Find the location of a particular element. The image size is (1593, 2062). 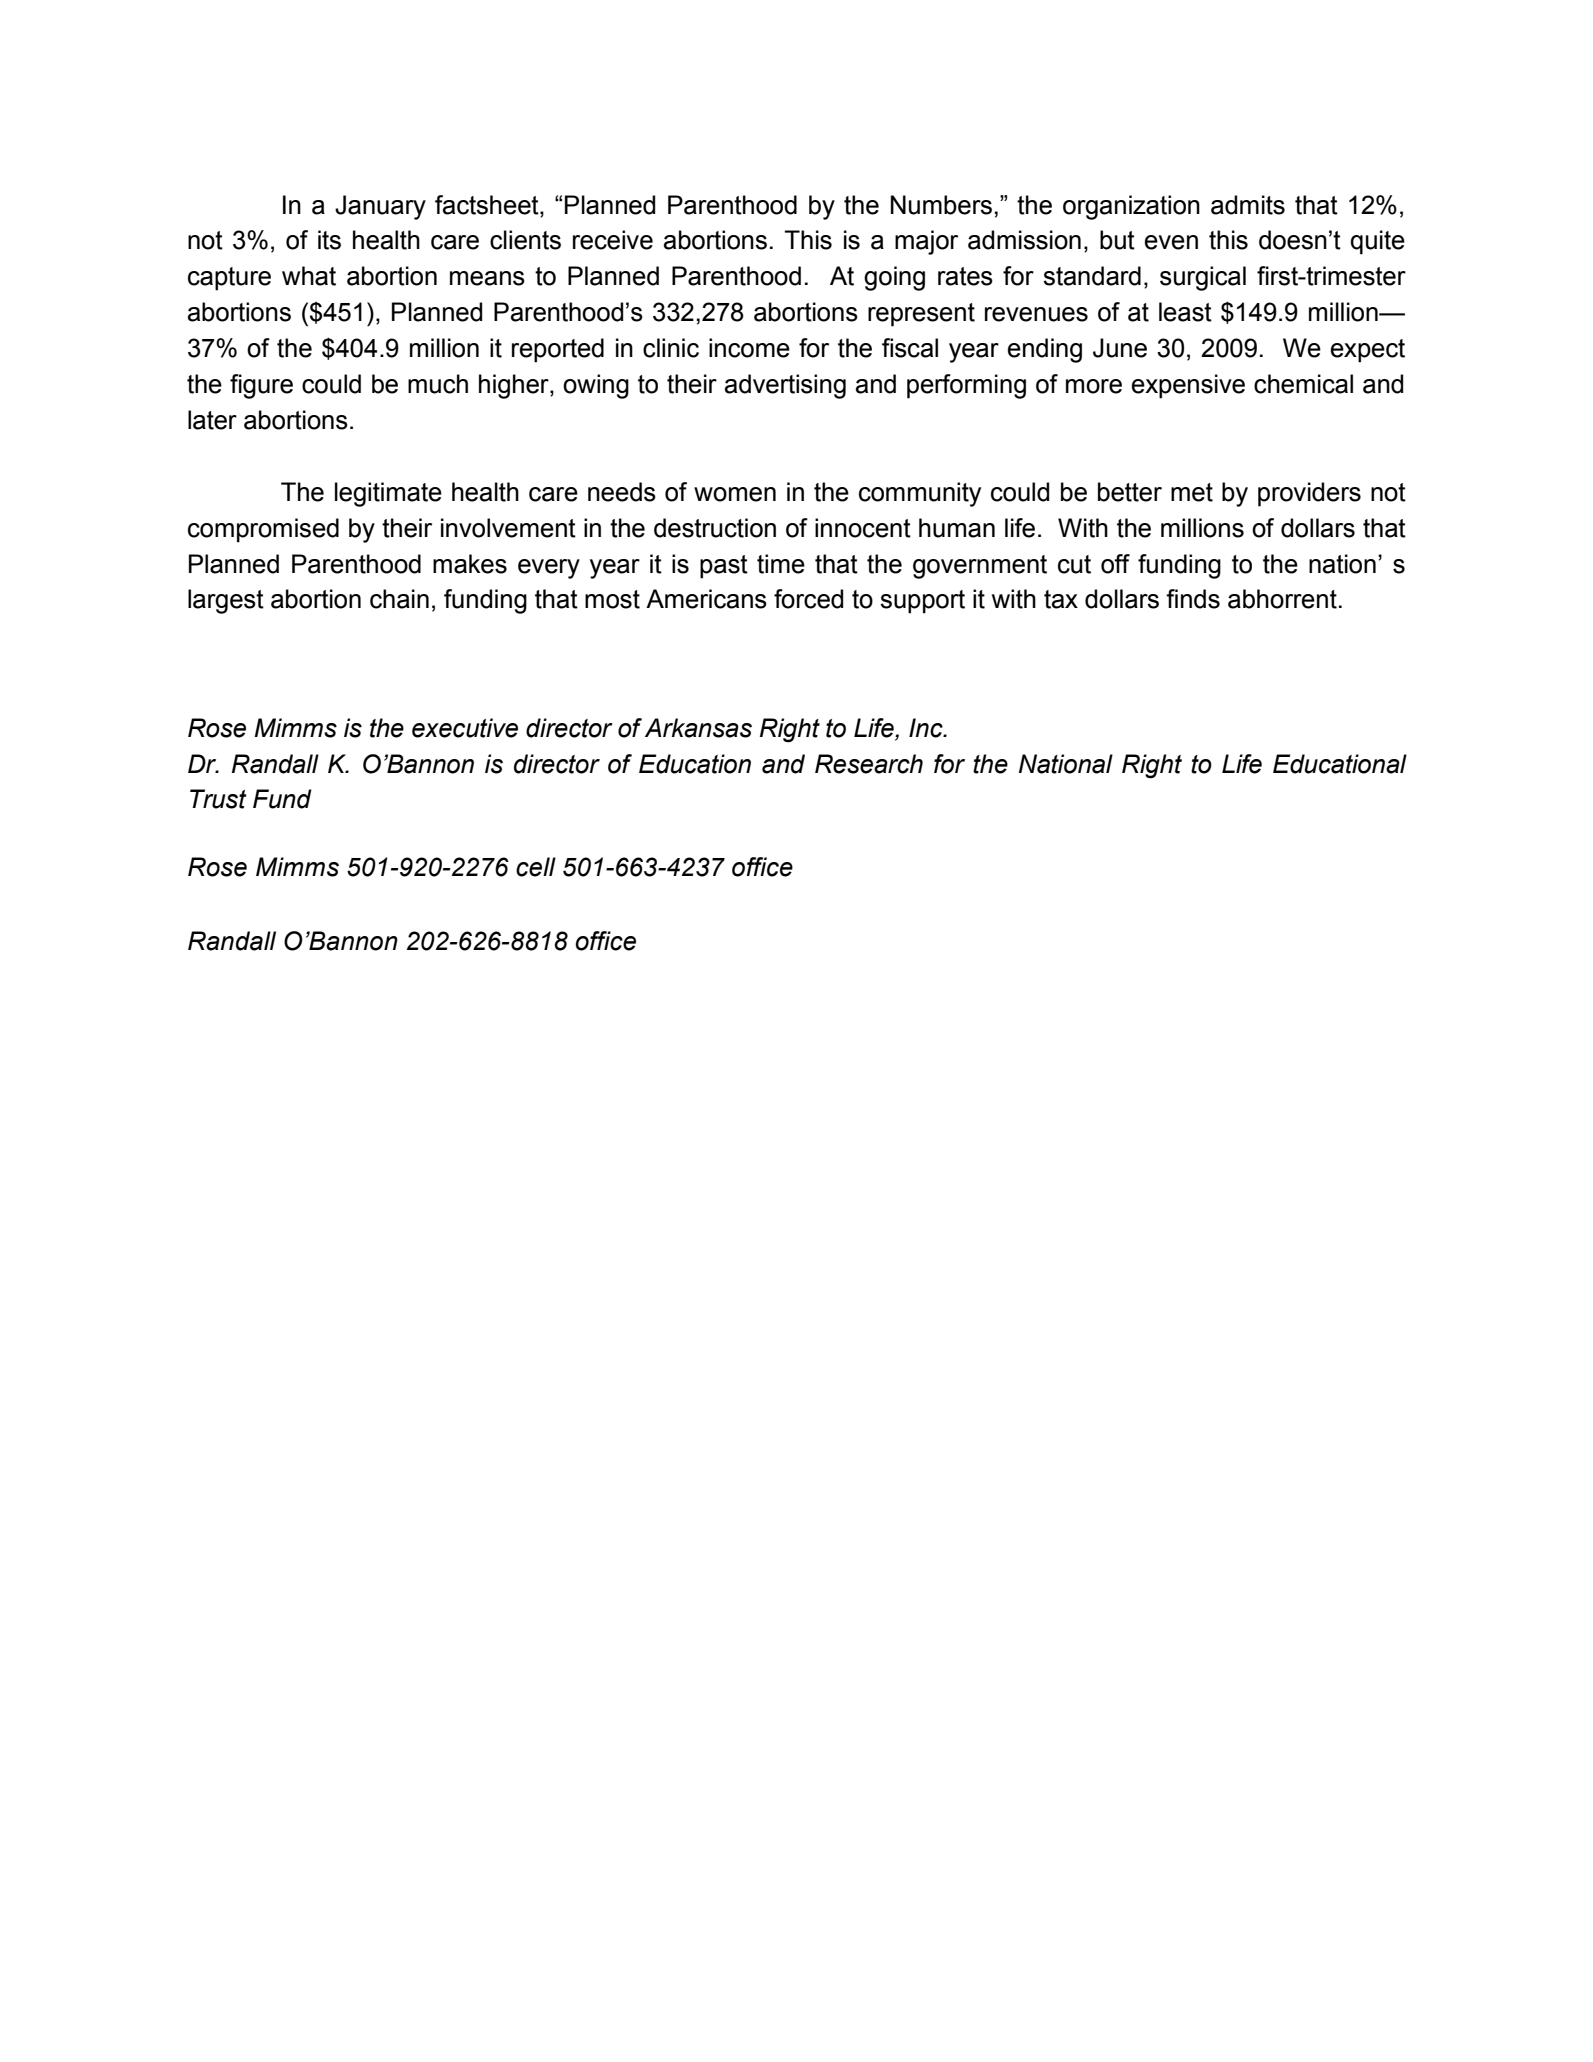

Research is located at coordinates (869, 764).
